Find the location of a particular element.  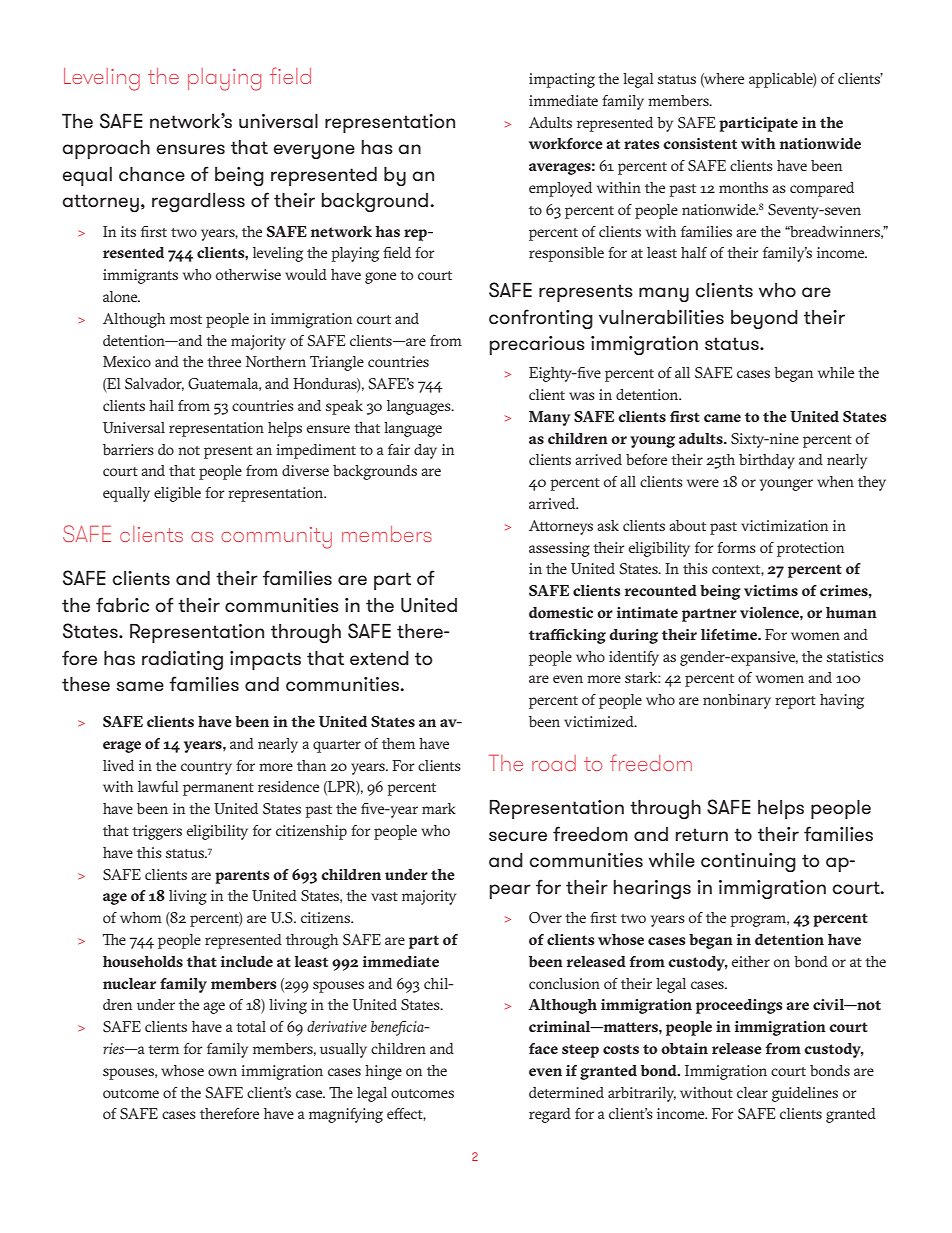

approach is located at coordinates (106, 149).
